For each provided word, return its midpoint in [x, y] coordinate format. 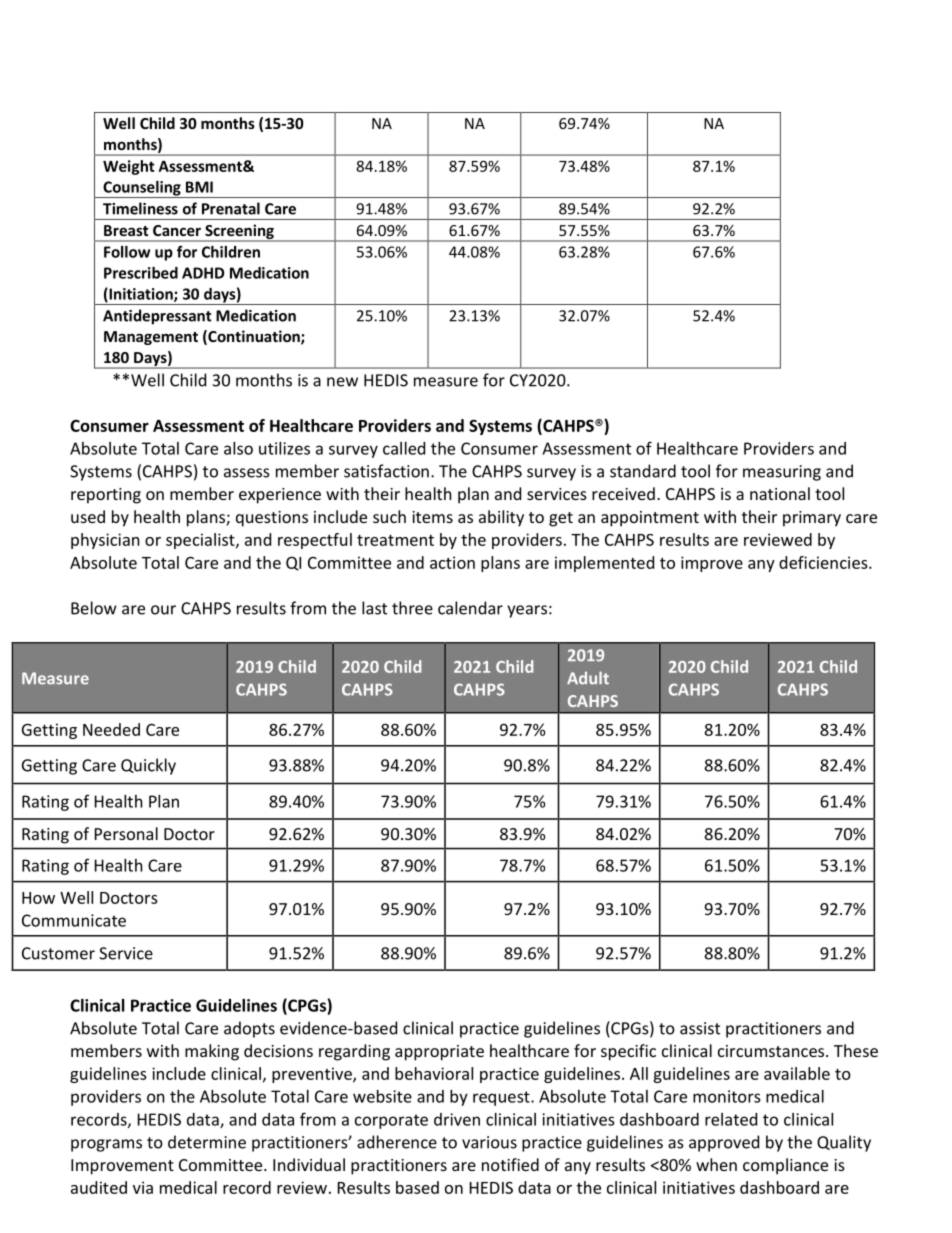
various [489, 1142]
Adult [588, 678]
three [412, 608]
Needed [111, 729]
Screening [239, 232]
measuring [782, 473]
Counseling [142, 189]
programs [106, 1145]
